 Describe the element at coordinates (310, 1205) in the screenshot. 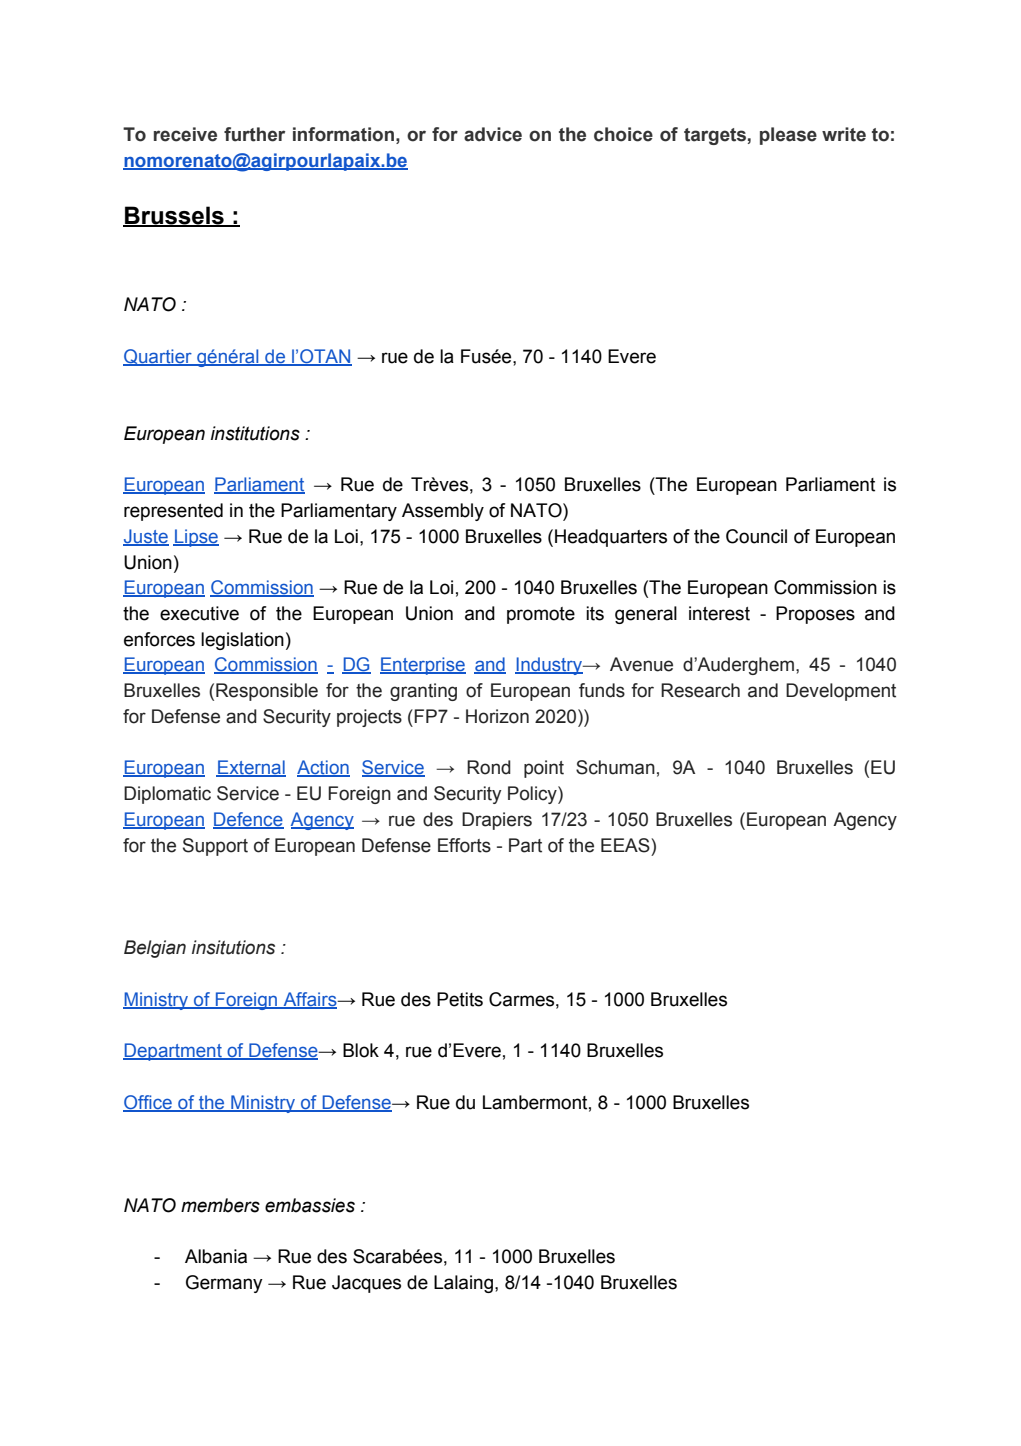

I see `embassies` at that location.
